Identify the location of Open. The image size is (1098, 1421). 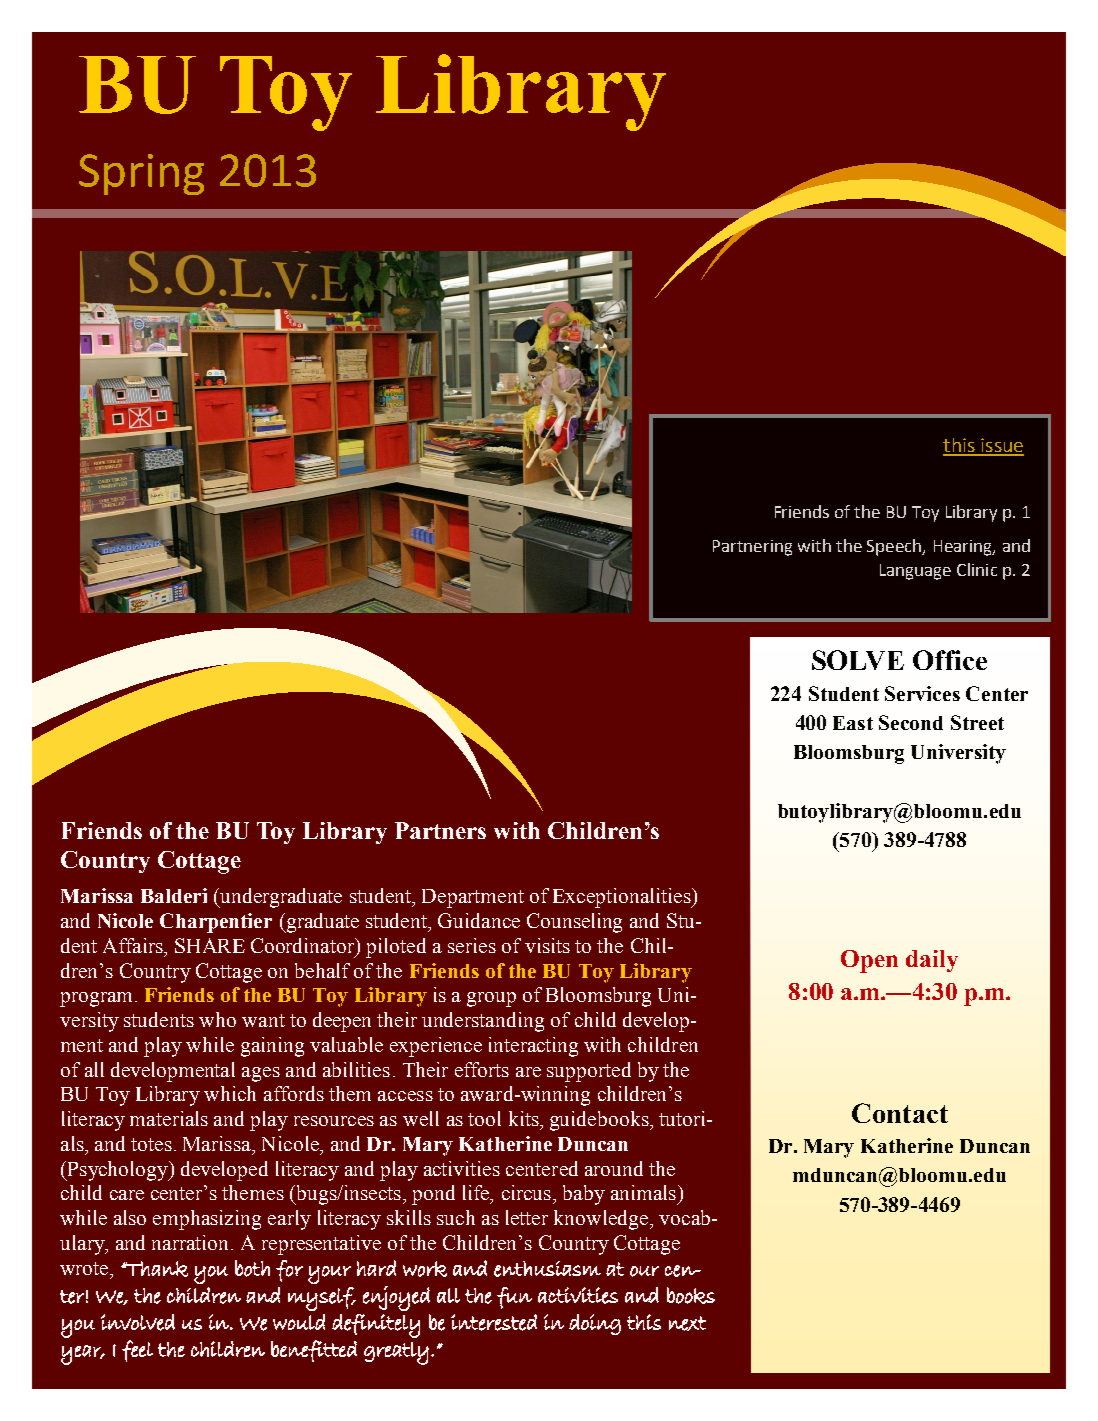
(869, 961).
